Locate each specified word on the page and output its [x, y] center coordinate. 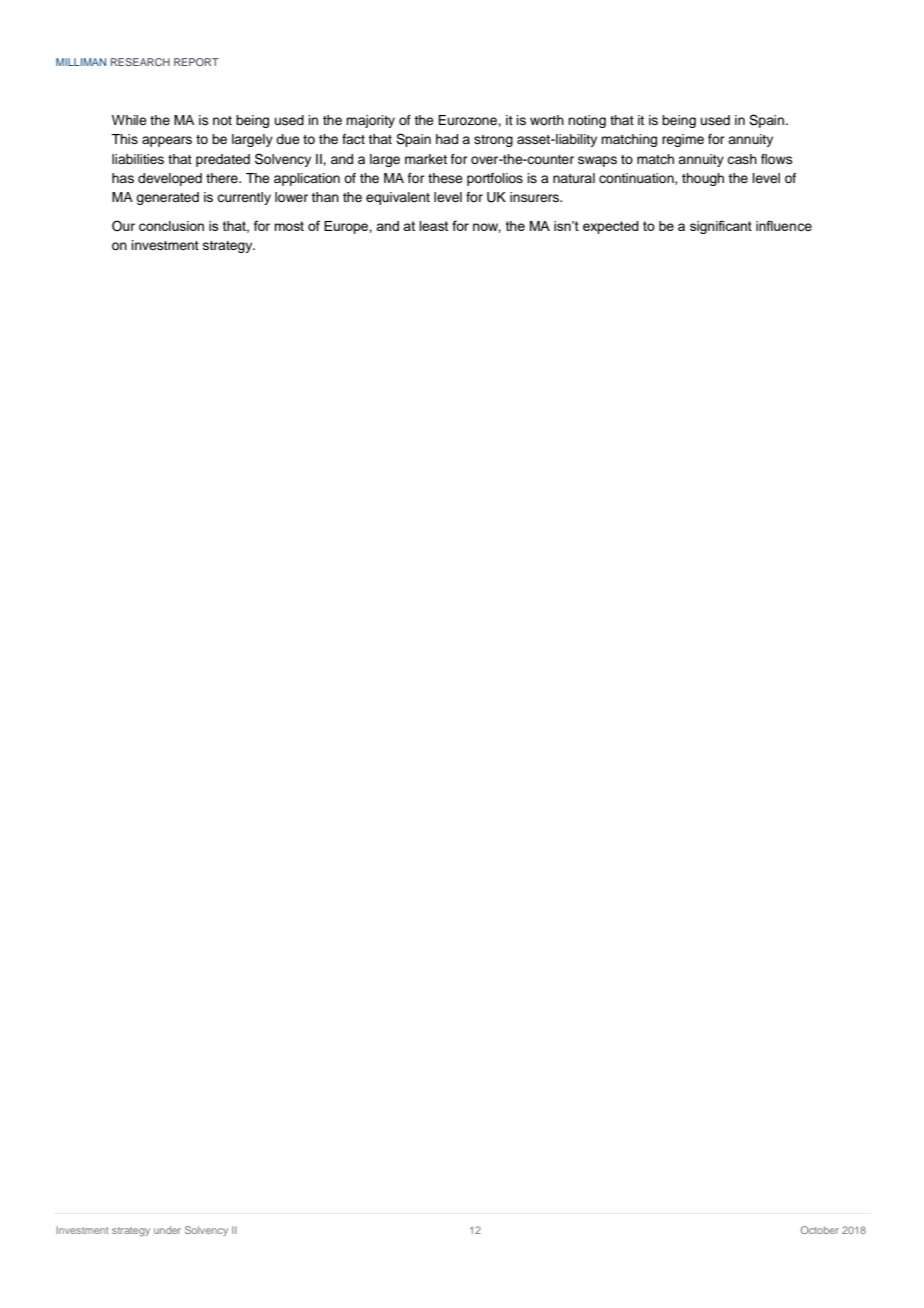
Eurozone [468, 120]
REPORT [196, 62]
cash [742, 159]
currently [244, 198]
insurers [536, 197]
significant [721, 227]
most [289, 226]
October [820, 1230]
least [433, 226]
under [167, 1230]
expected [611, 227]
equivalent [398, 198]
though [703, 179]
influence [784, 225]
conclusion [171, 226]
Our [123, 225]
